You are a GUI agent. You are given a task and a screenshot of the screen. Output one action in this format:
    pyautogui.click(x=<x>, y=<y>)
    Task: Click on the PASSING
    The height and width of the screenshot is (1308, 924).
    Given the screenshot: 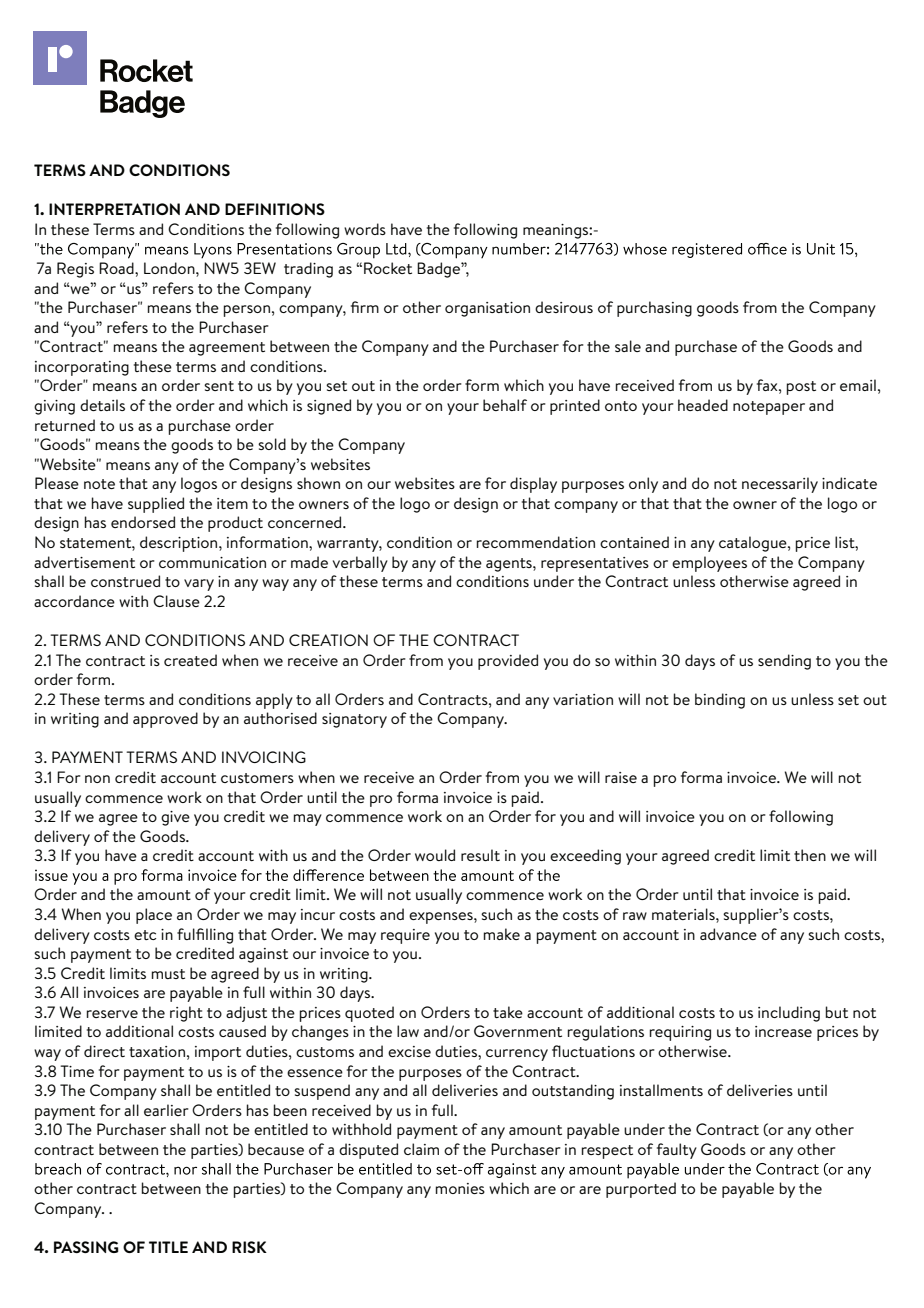 What is the action you would take?
    pyautogui.click(x=86, y=1247)
